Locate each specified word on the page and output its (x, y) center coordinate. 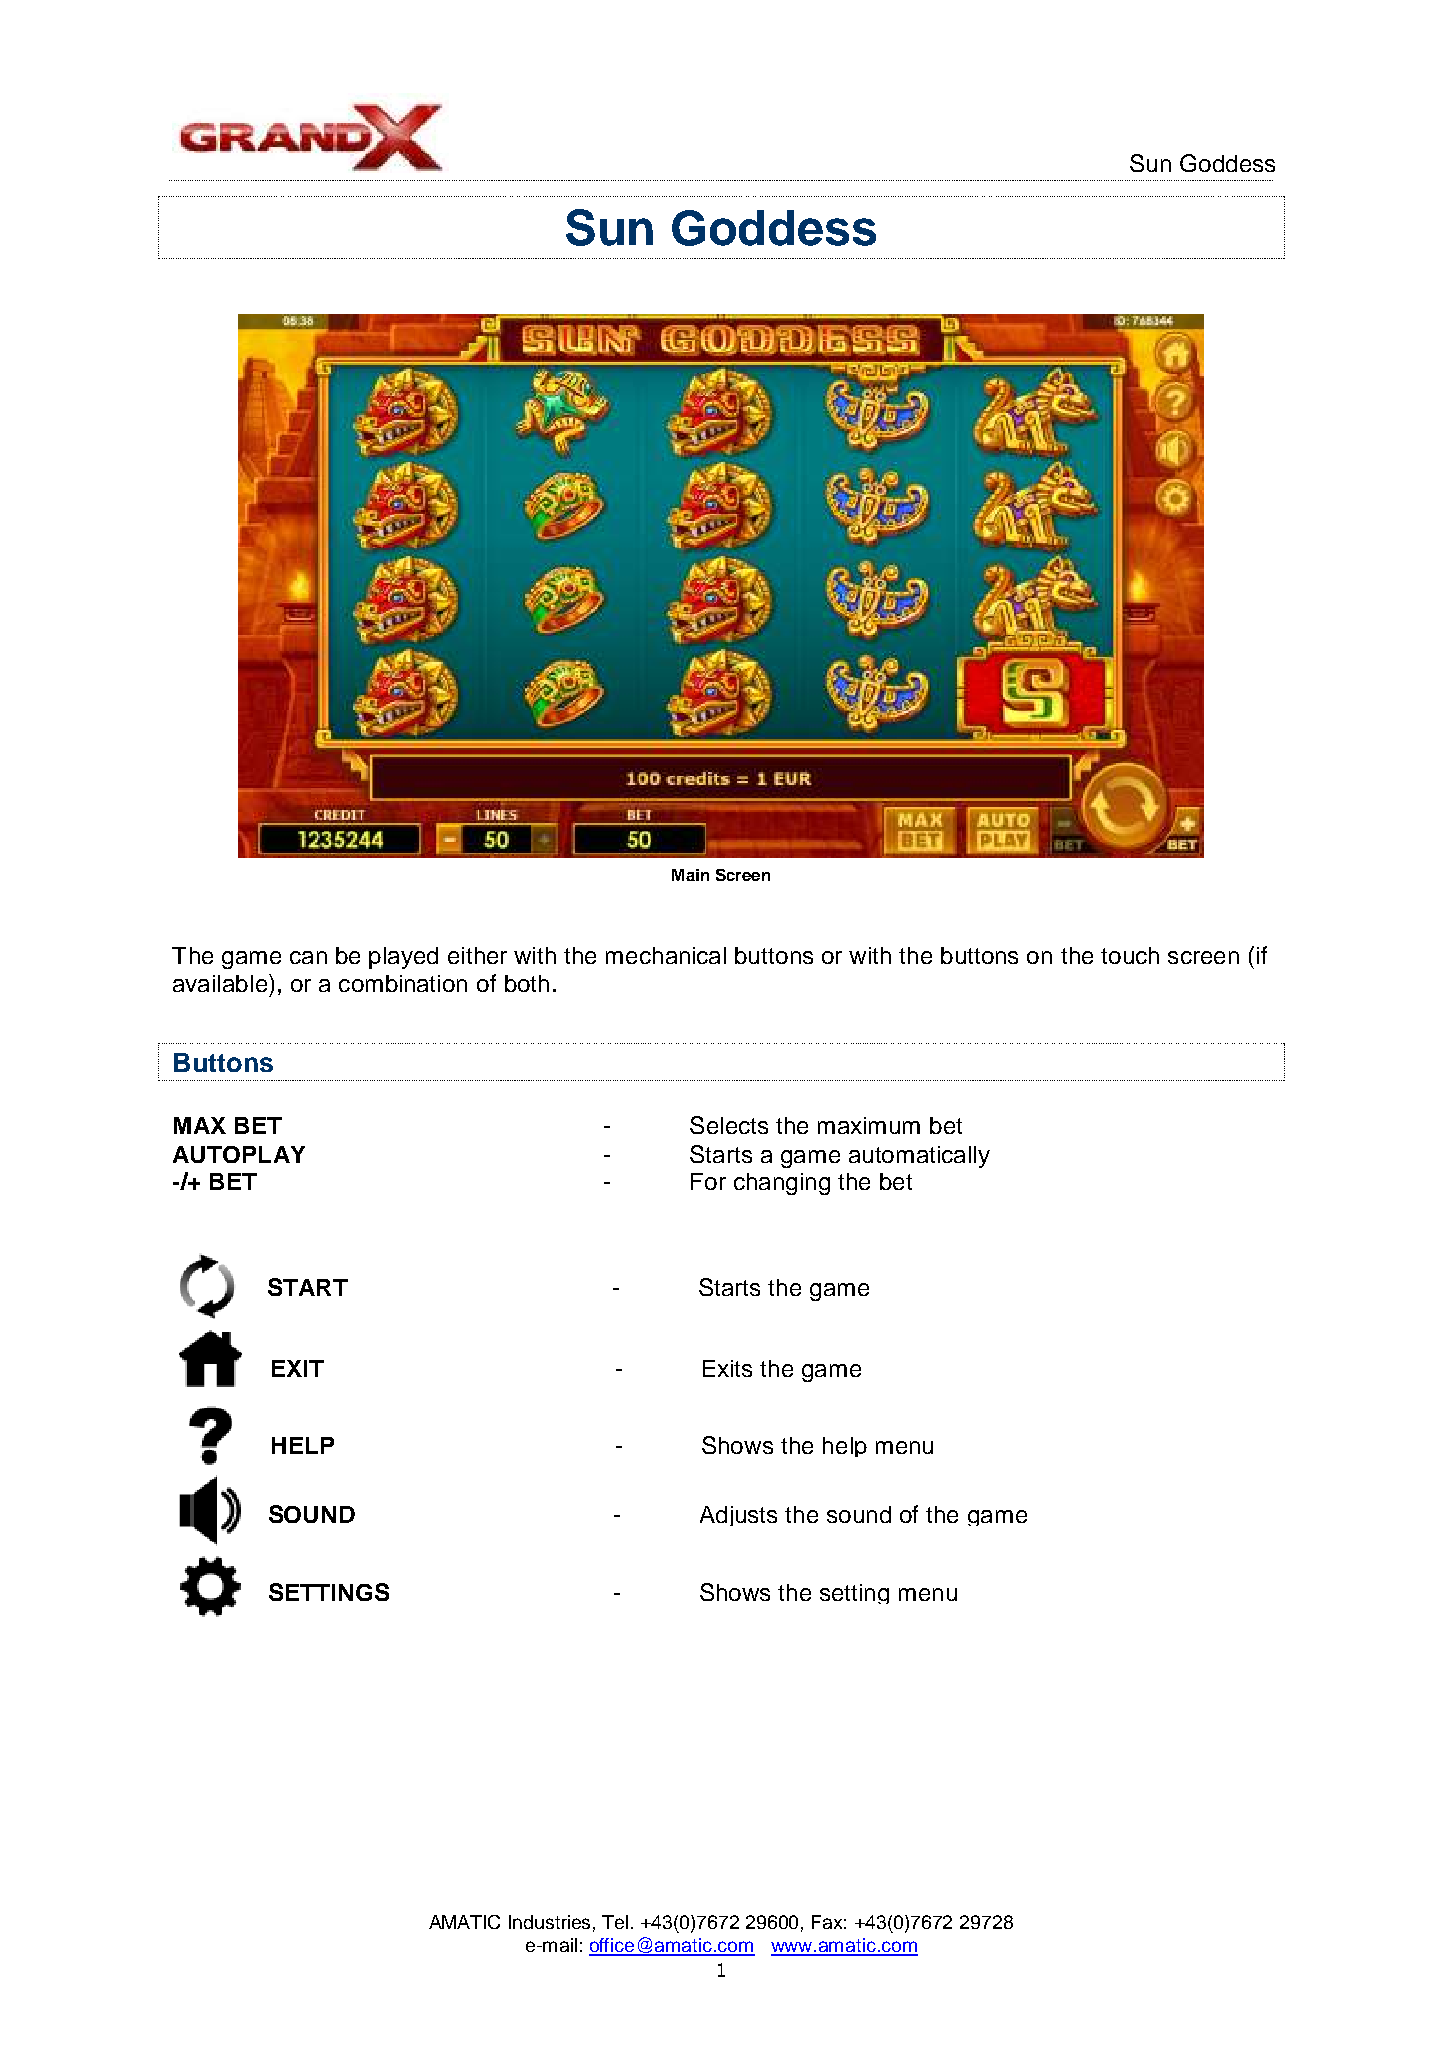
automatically (919, 1157)
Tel (615, 1922)
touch (1130, 955)
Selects (729, 1125)
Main (690, 875)
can (308, 957)
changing (782, 1184)
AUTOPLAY (239, 1154)
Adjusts (738, 1516)
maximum (869, 1125)
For (708, 1181)
